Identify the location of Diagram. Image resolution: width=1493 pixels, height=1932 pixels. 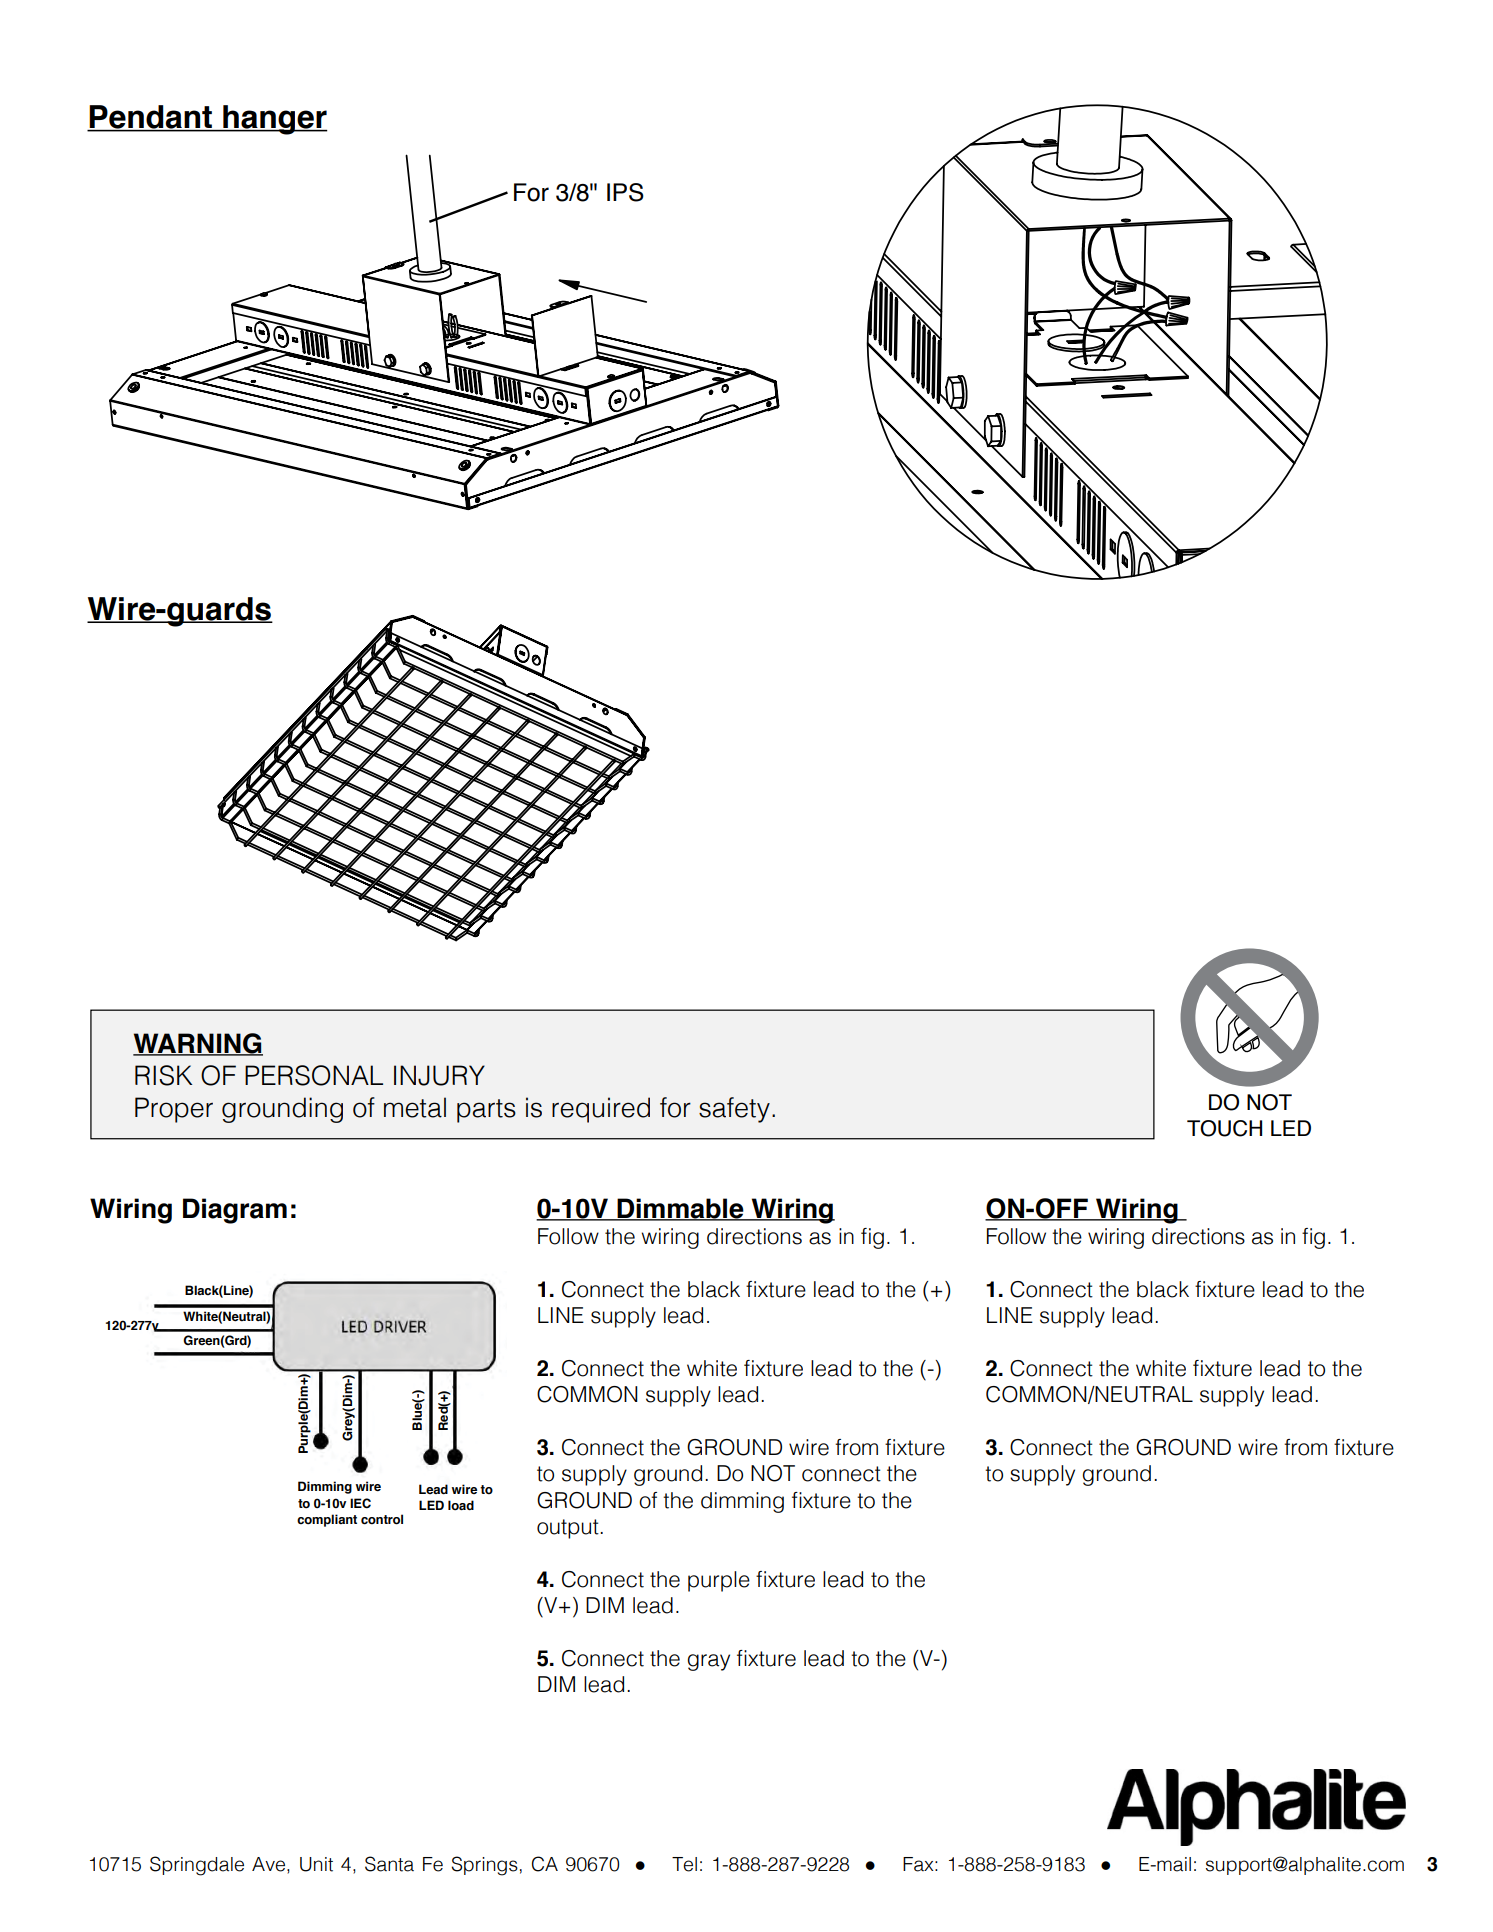
(235, 1211).
